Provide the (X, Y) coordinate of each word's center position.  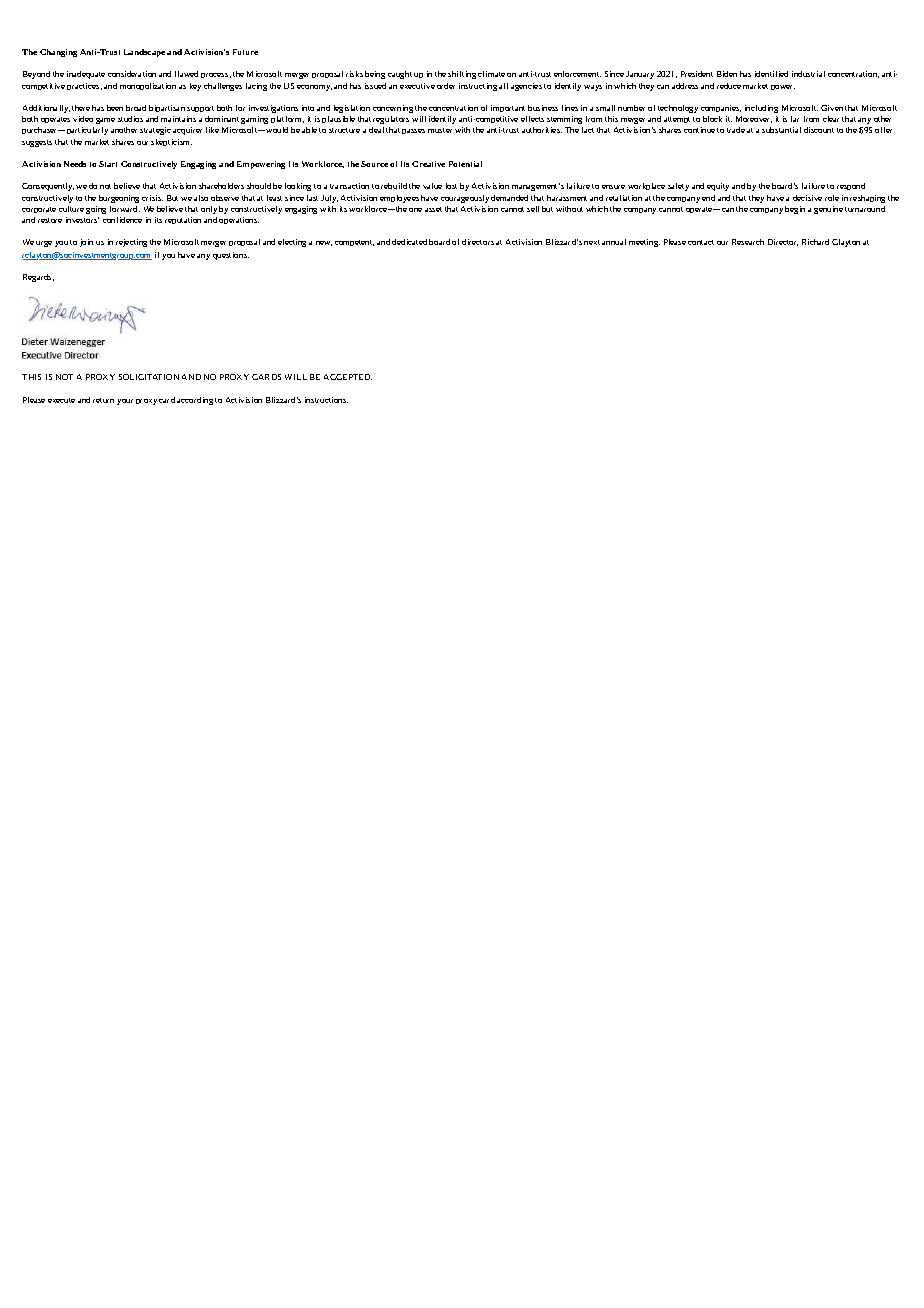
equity (718, 187)
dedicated (409, 242)
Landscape (144, 53)
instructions (326, 400)
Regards (38, 278)
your (125, 402)
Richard (815, 242)
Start (108, 164)
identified (771, 74)
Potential (465, 164)
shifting (462, 75)
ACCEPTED (348, 377)
